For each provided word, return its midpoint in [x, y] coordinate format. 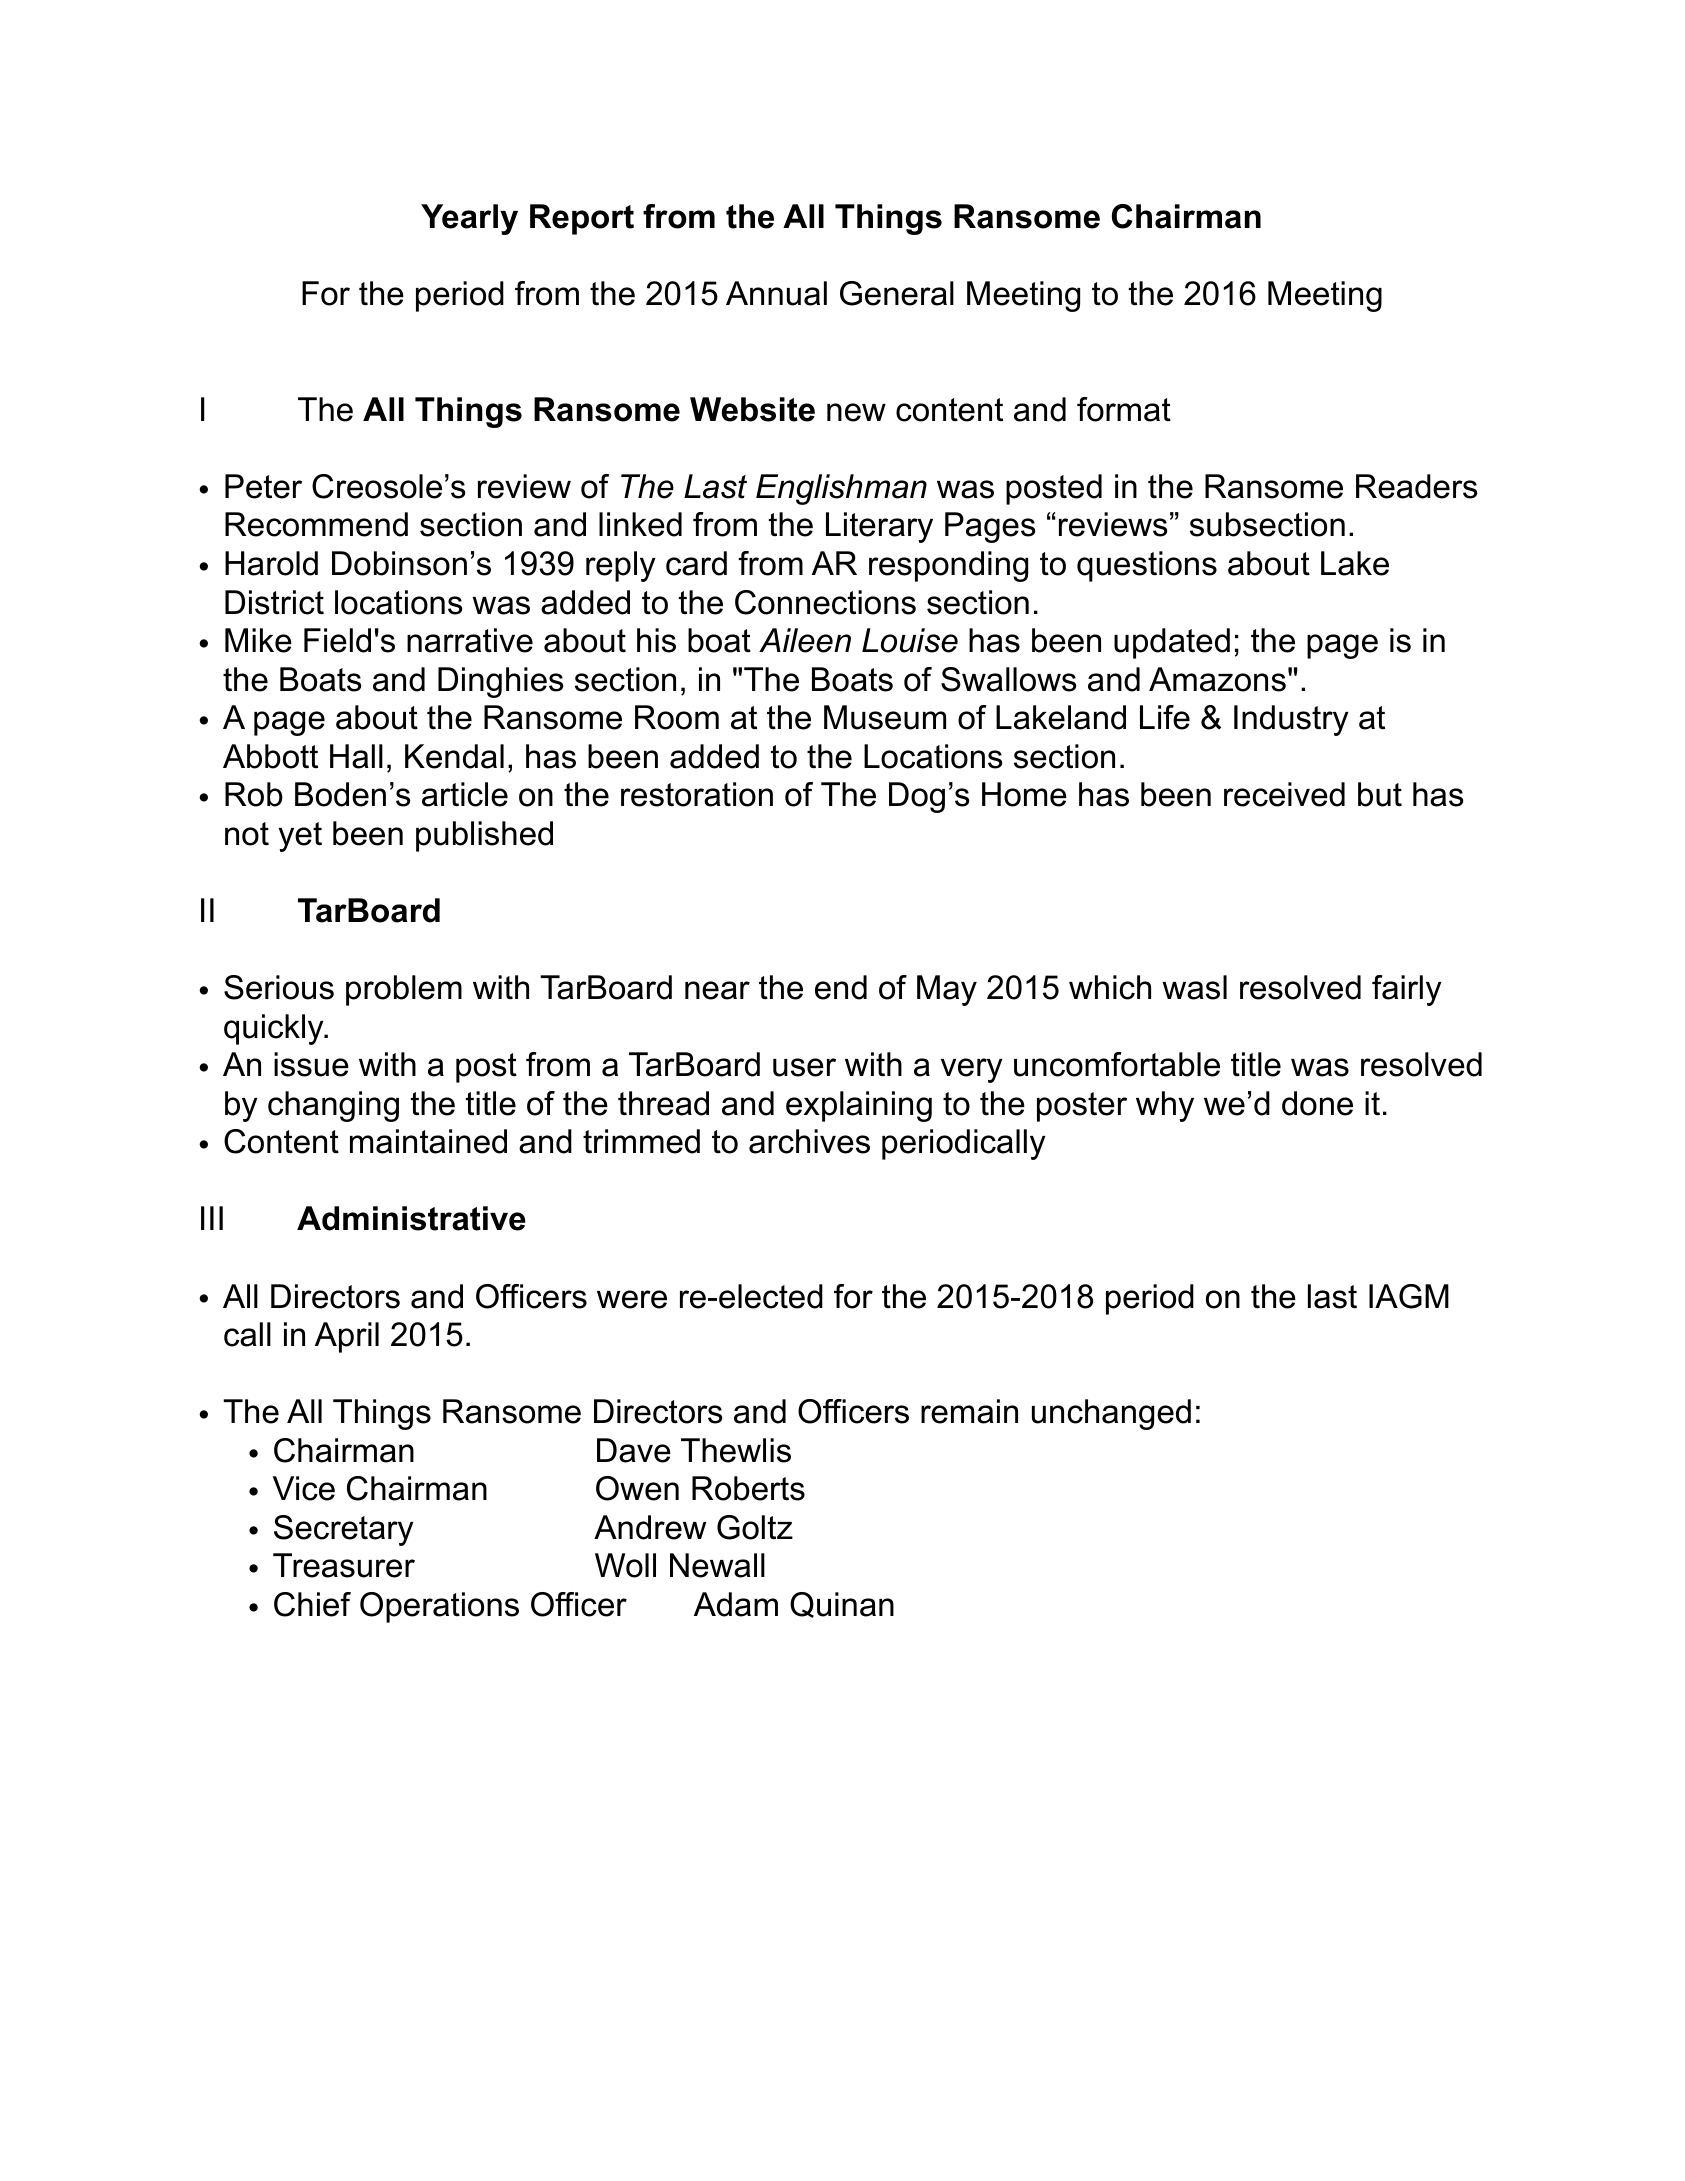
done [1317, 1103]
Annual [776, 293]
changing [333, 1106]
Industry [1291, 720]
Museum [885, 717]
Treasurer [344, 1565]
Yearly [469, 219]
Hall [356, 756]
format [1124, 409]
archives [809, 1141]
